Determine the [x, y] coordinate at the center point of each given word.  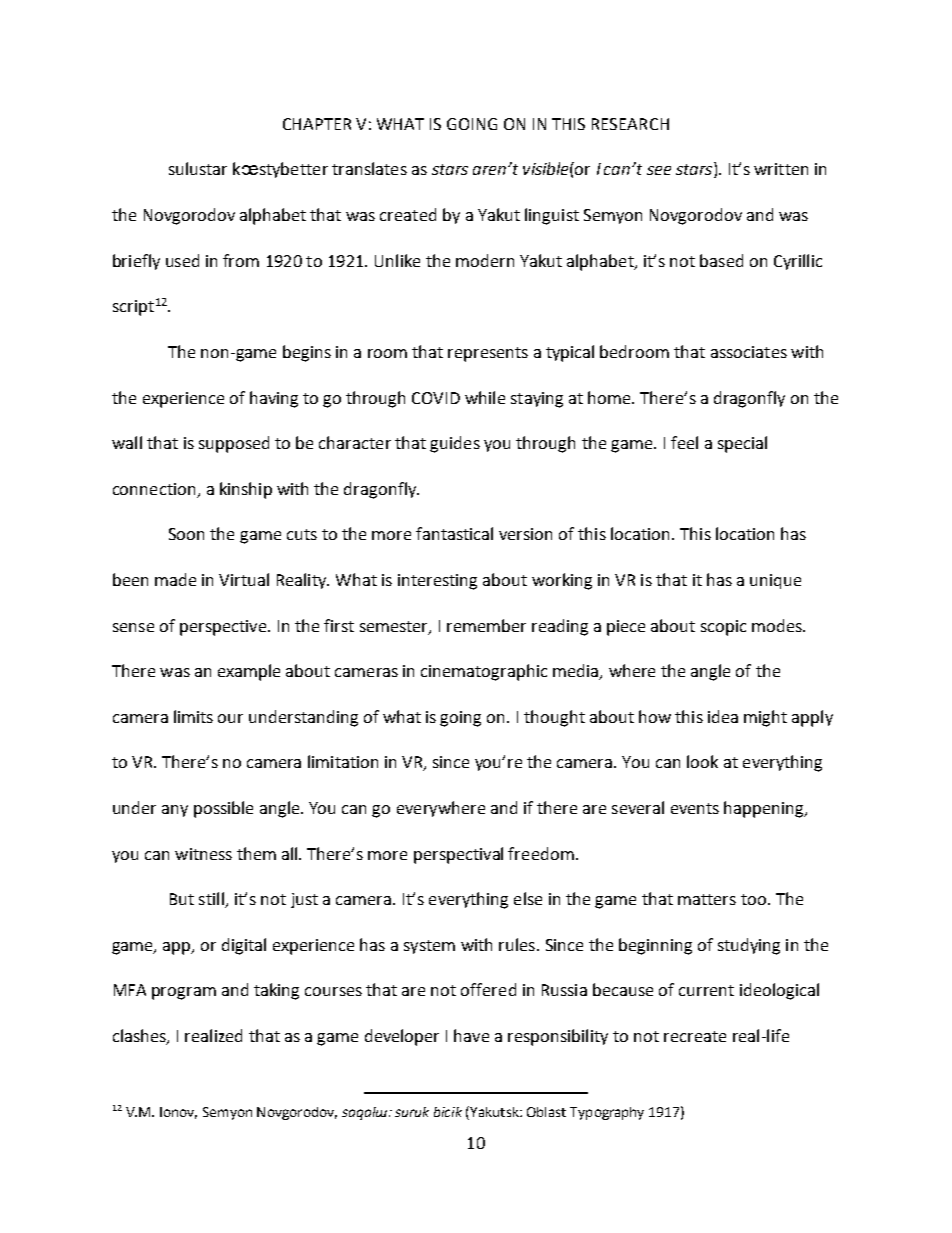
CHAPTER [317, 124]
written [781, 169]
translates [369, 168]
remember [486, 625]
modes [778, 625]
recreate [695, 1036]
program [184, 993]
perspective [224, 628]
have [471, 1035]
